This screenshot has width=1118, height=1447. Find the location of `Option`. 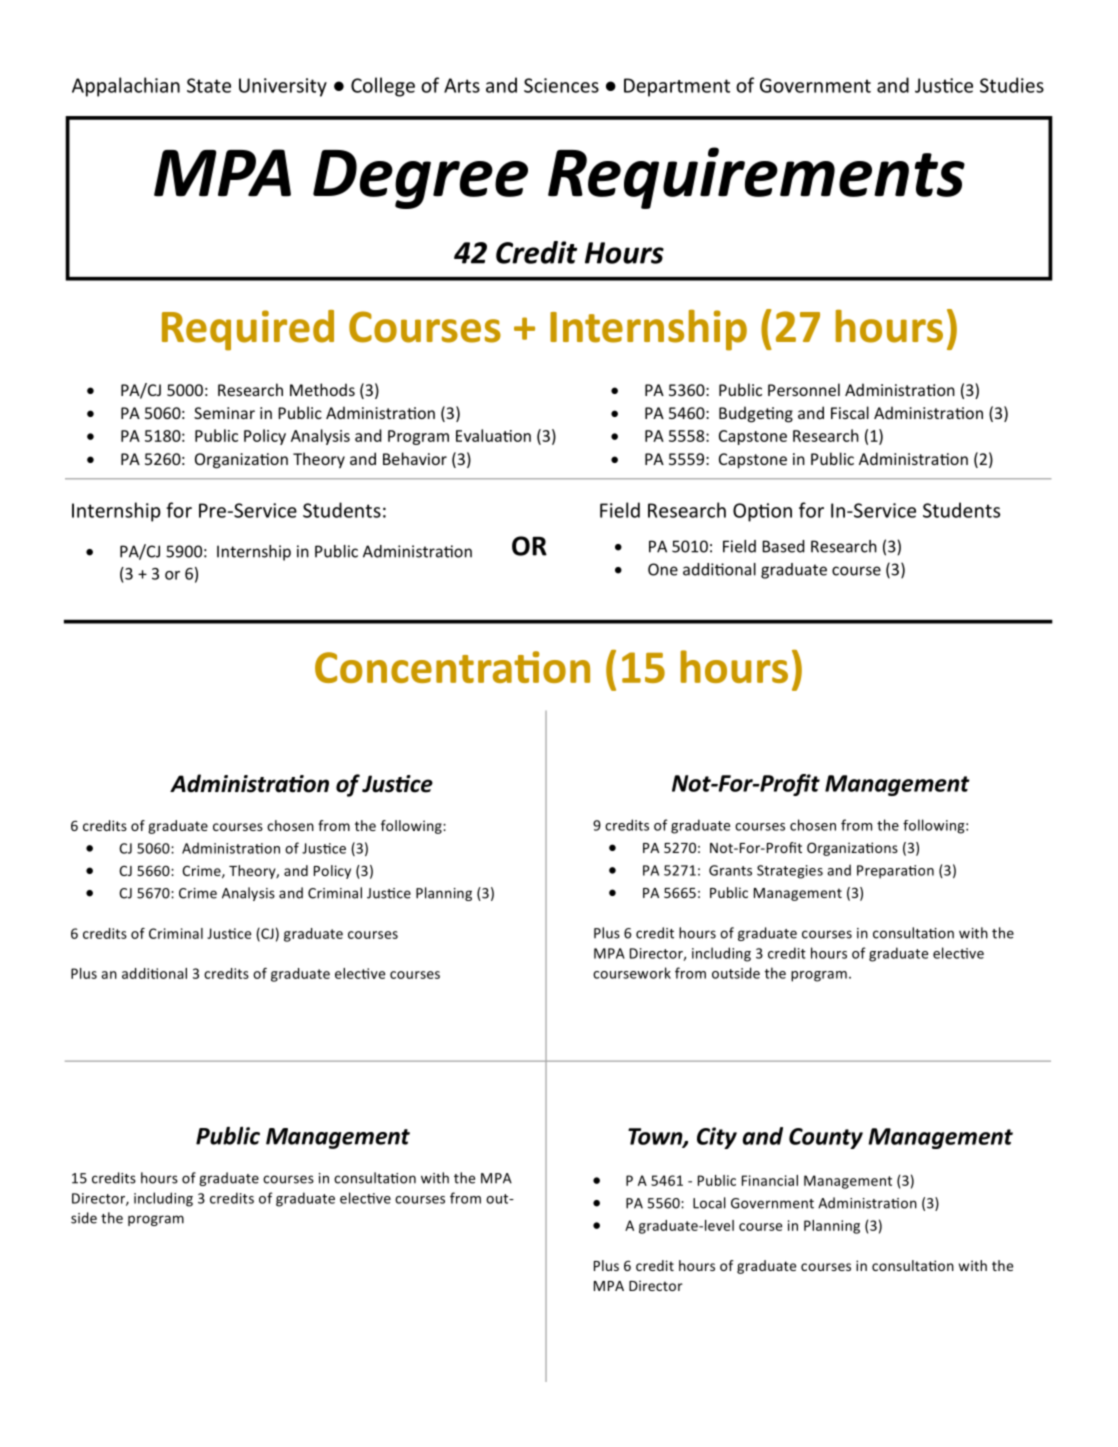

Option is located at coordinates (762, 512).
